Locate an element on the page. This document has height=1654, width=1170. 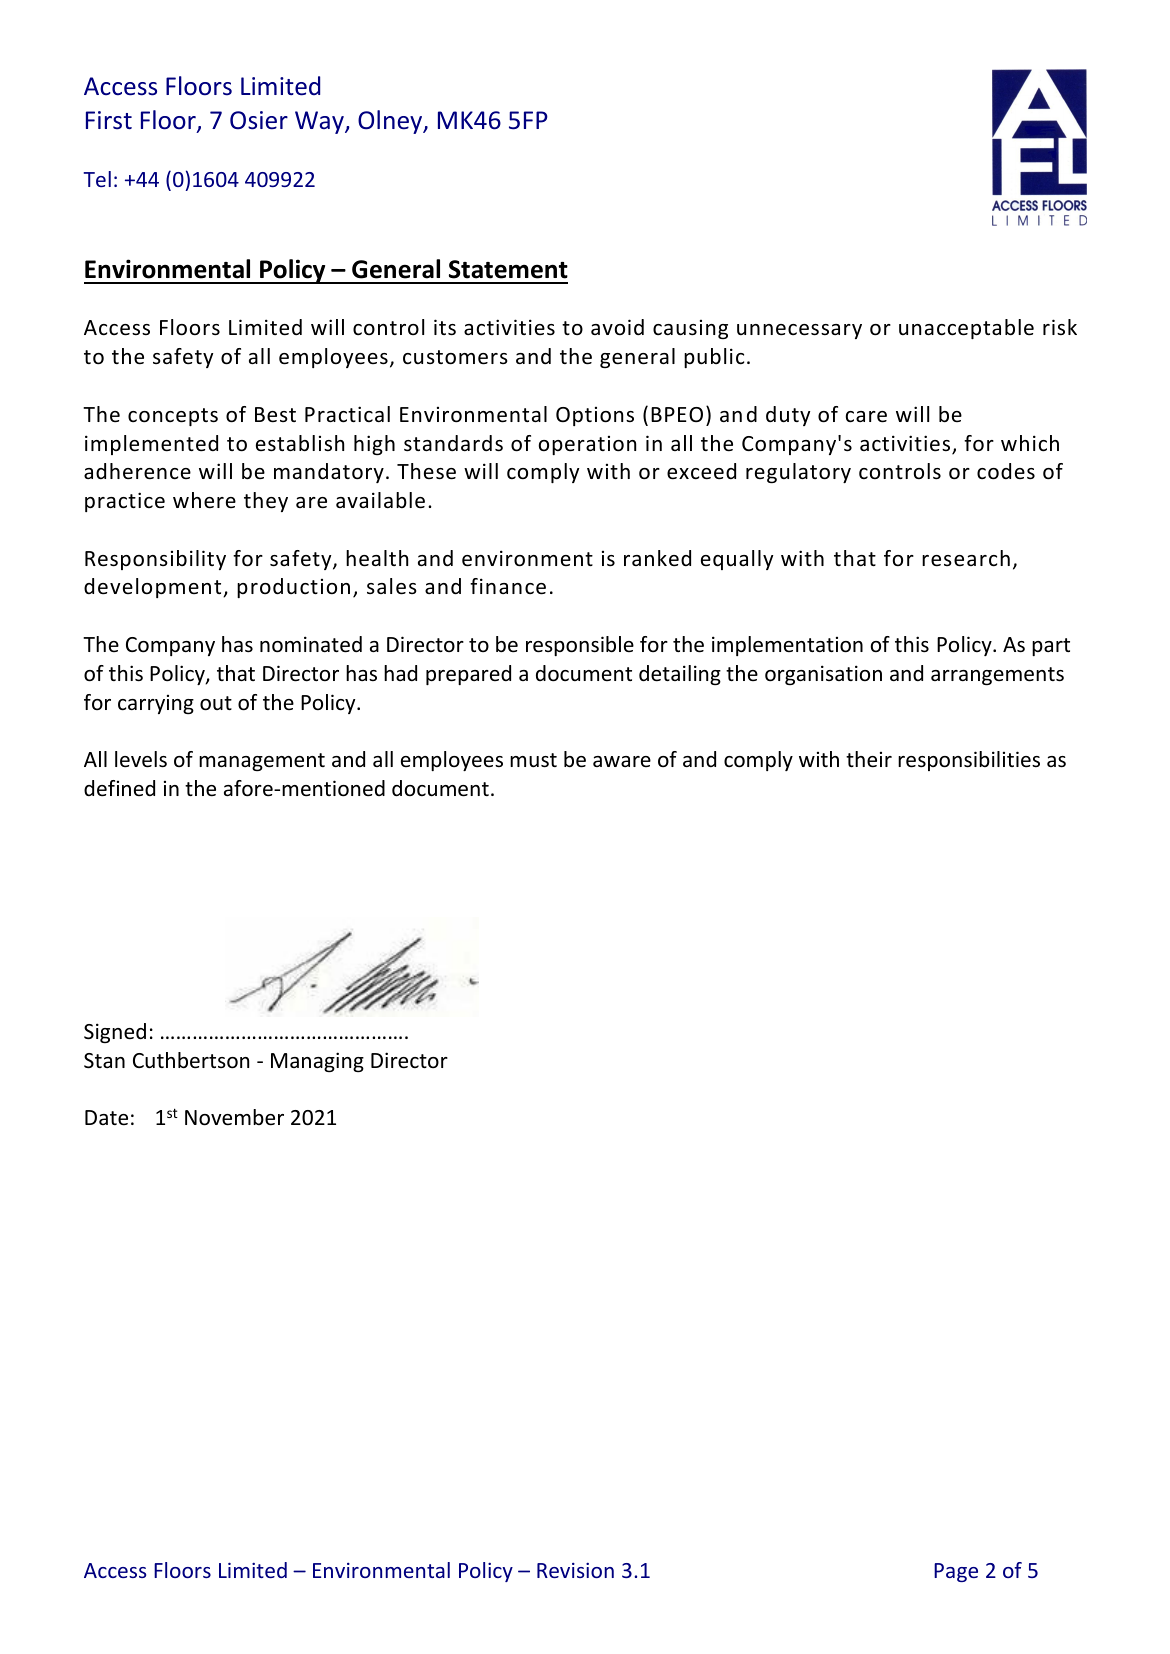
responsibilities is located at coordinates (969, 761).
